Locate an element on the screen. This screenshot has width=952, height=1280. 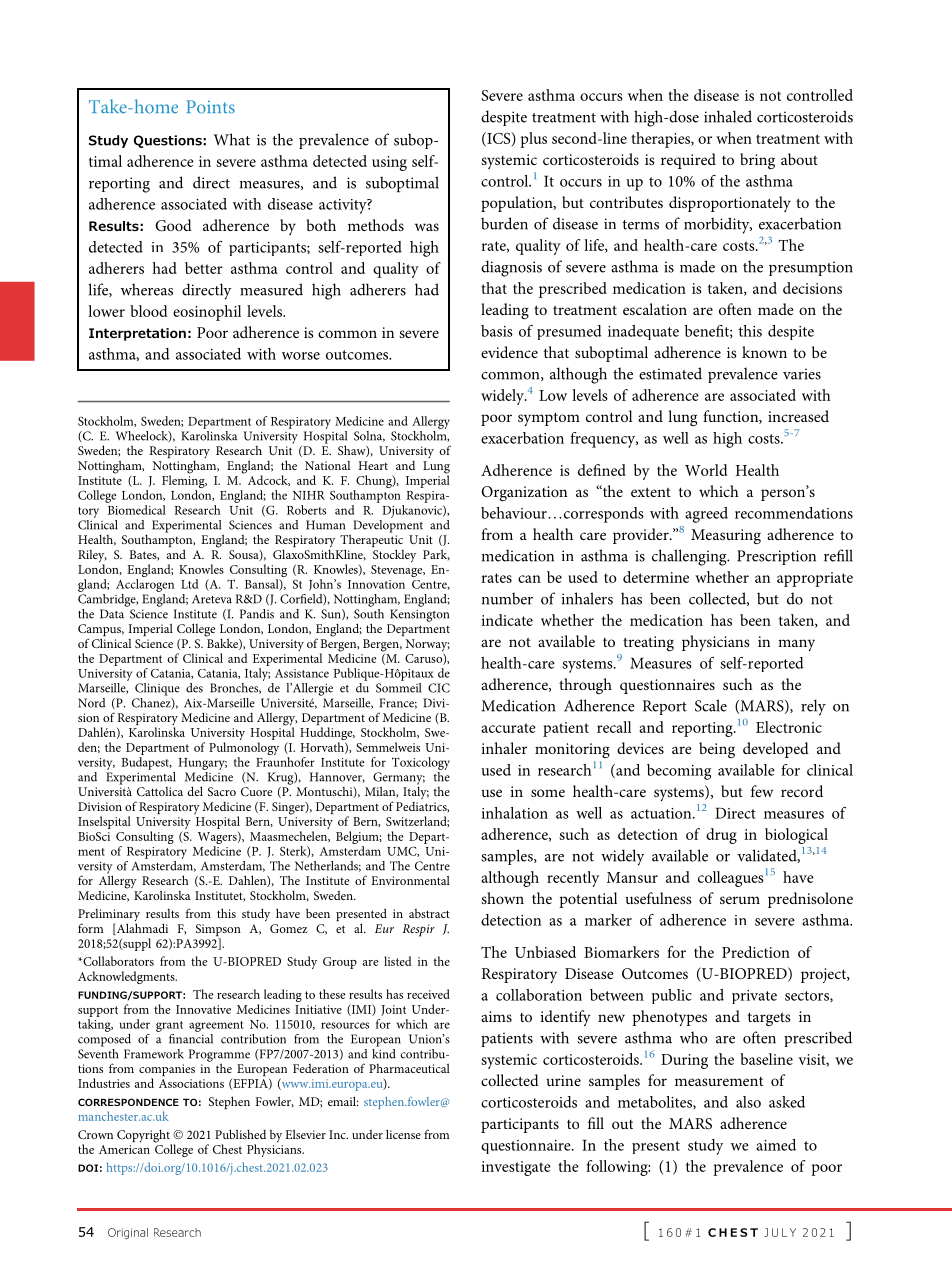
Nord is located at coordinates (92, 703).
